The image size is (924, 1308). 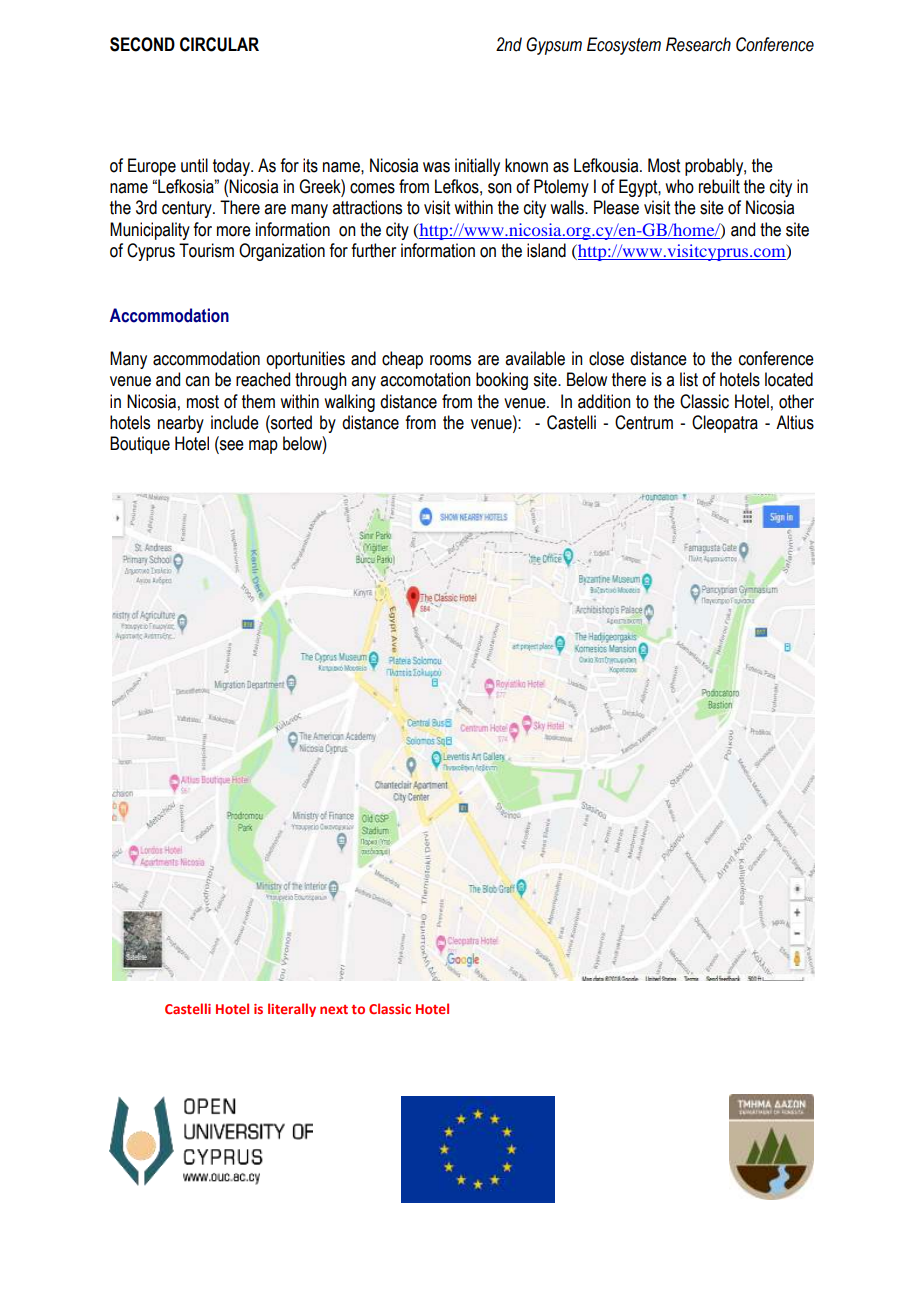 I want to click on next, so click(x=334, y=1009).
